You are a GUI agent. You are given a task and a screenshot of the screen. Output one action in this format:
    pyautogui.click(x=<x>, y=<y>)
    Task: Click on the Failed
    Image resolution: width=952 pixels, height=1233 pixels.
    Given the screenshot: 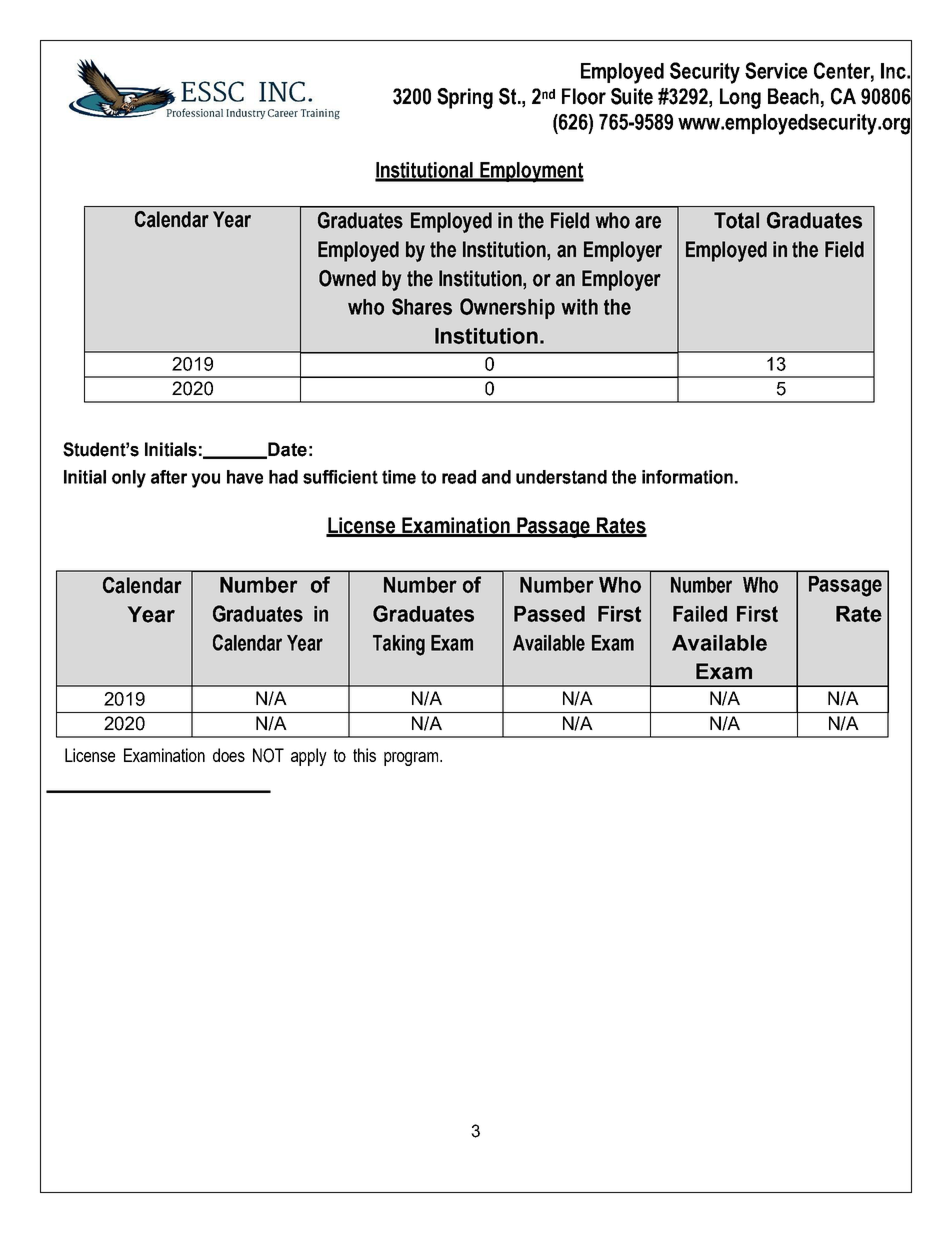 What is the action you would take?
    pyautogui.click(x=700, y=614)
